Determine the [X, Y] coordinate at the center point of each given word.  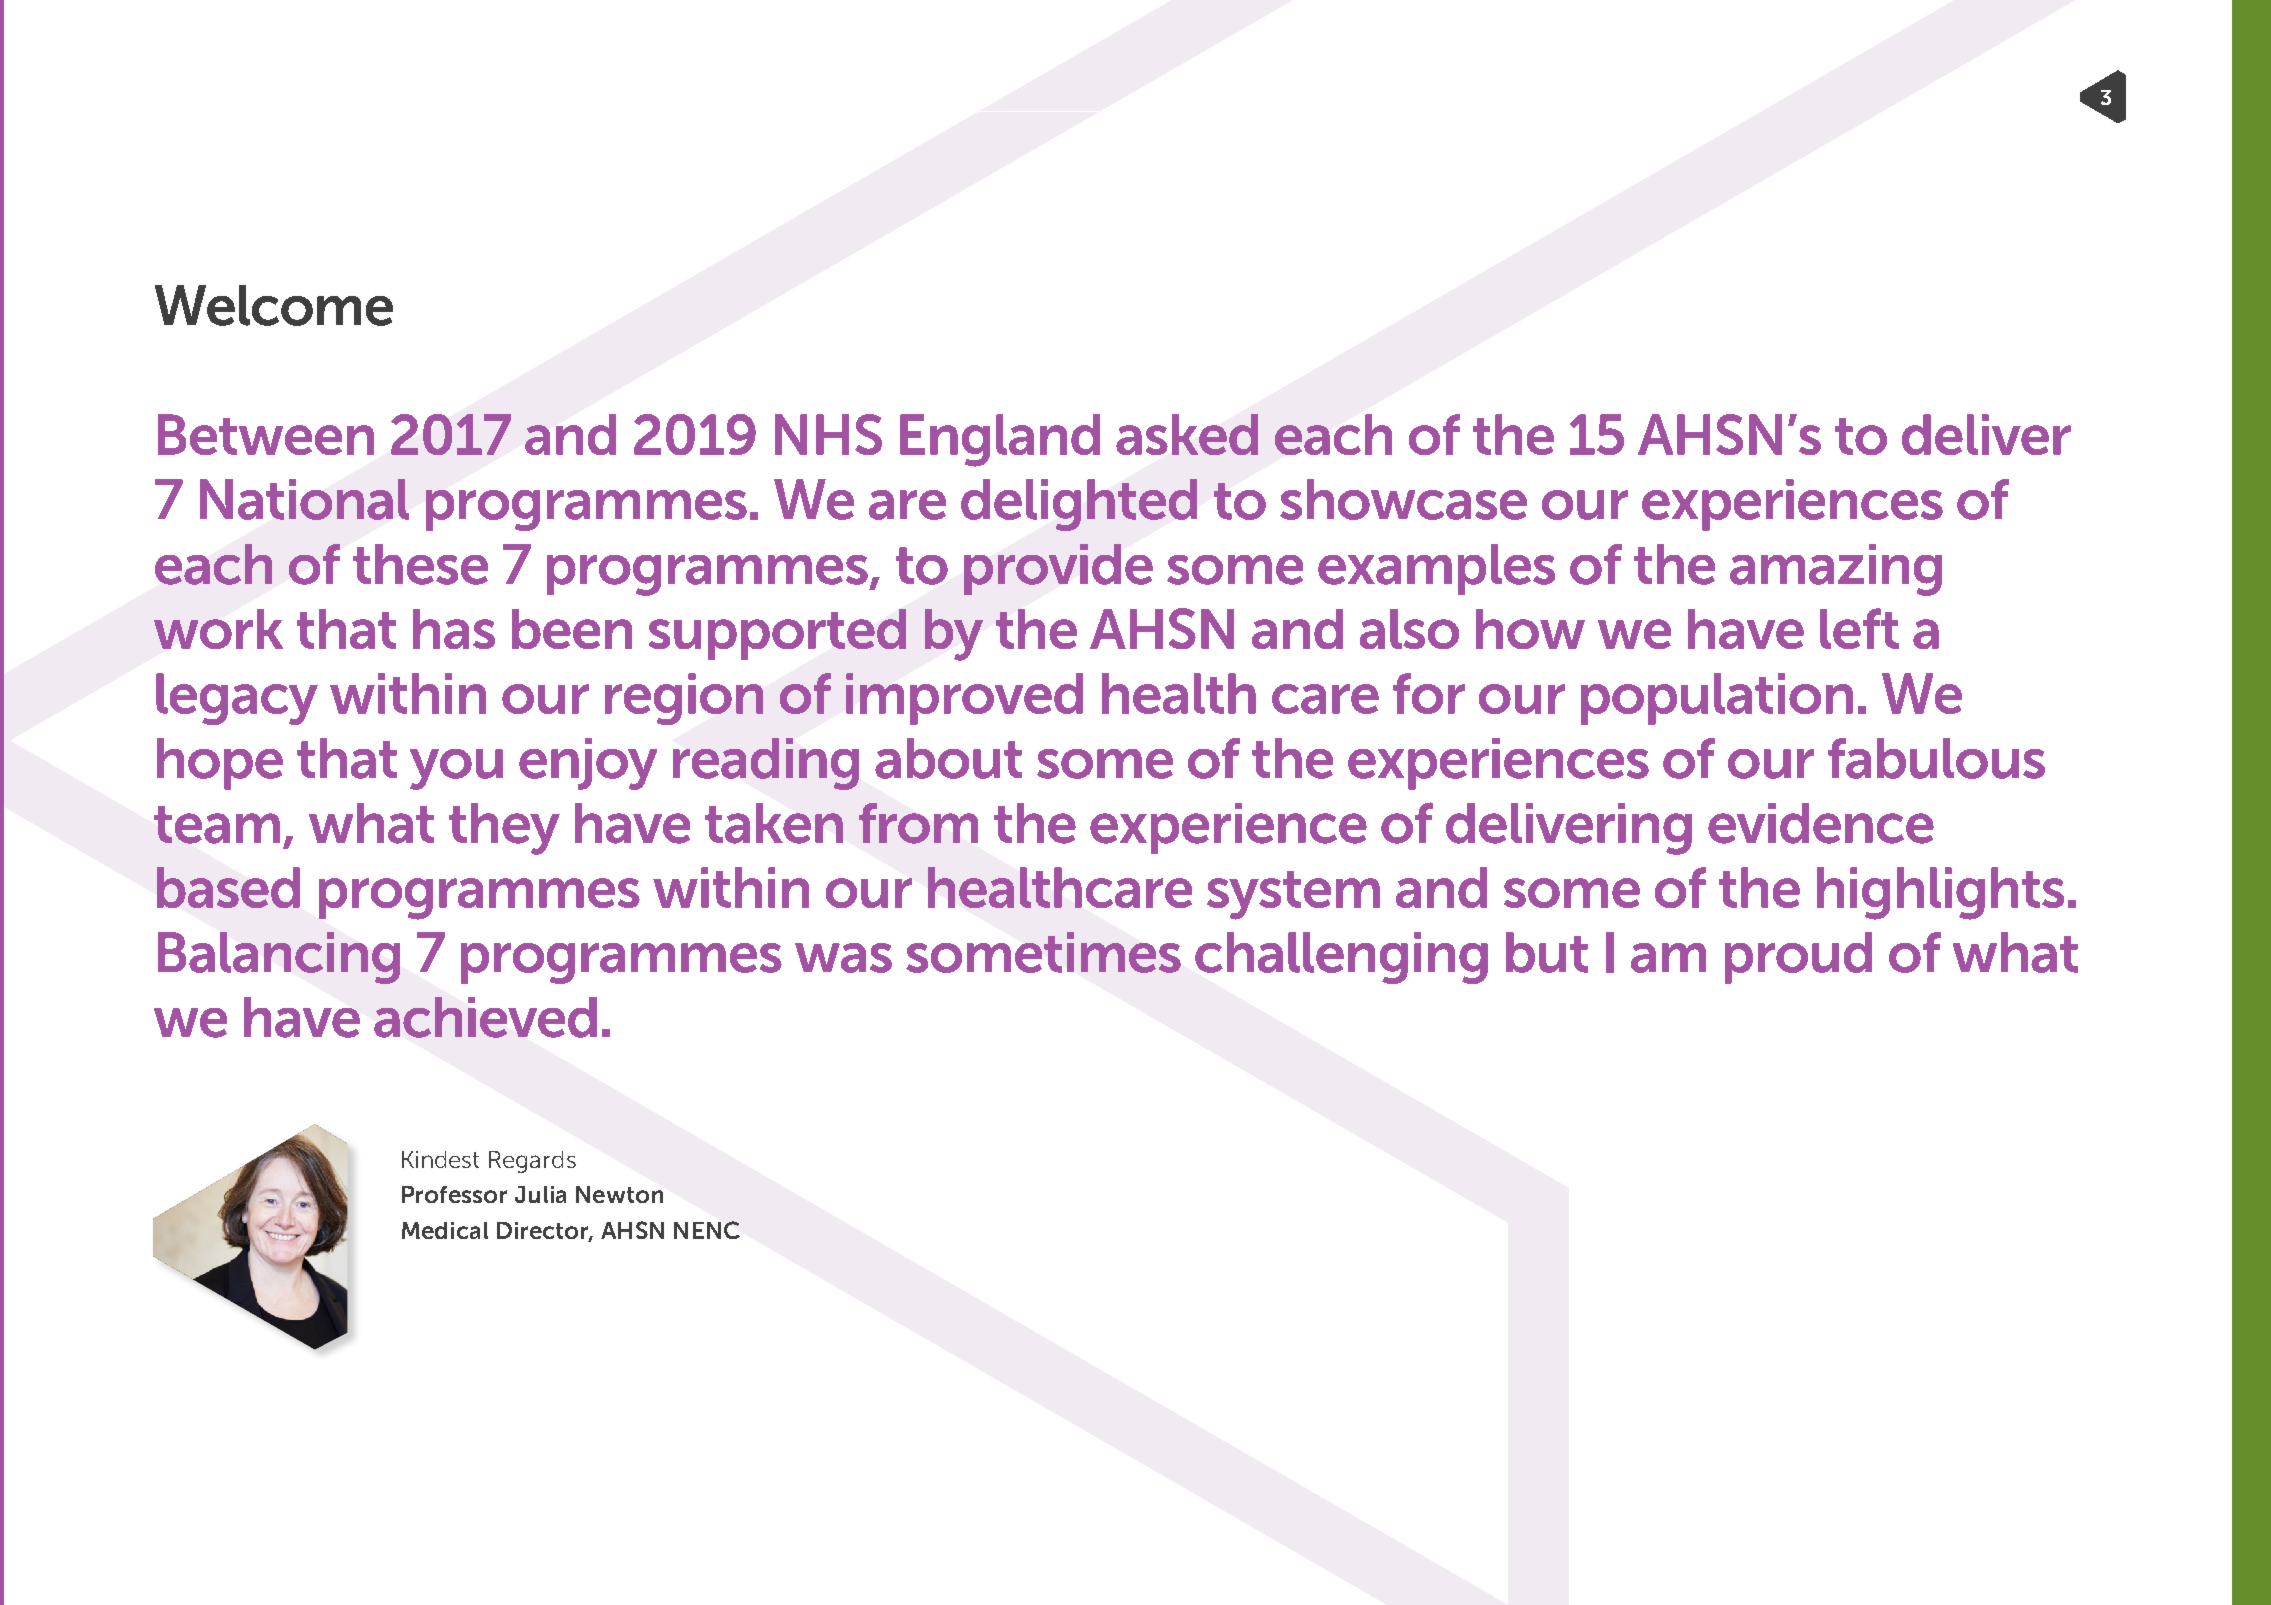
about [948, 758]
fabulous [1936, 758]
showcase [1403, 499]
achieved [485, 1017]
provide [1058, 569]
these [420, 564]
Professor [454, 1194]
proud [1798, 958]
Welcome [274, 305]
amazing [1836, 570]
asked [1187, 434]
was [843, 958]
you [456, 769]
